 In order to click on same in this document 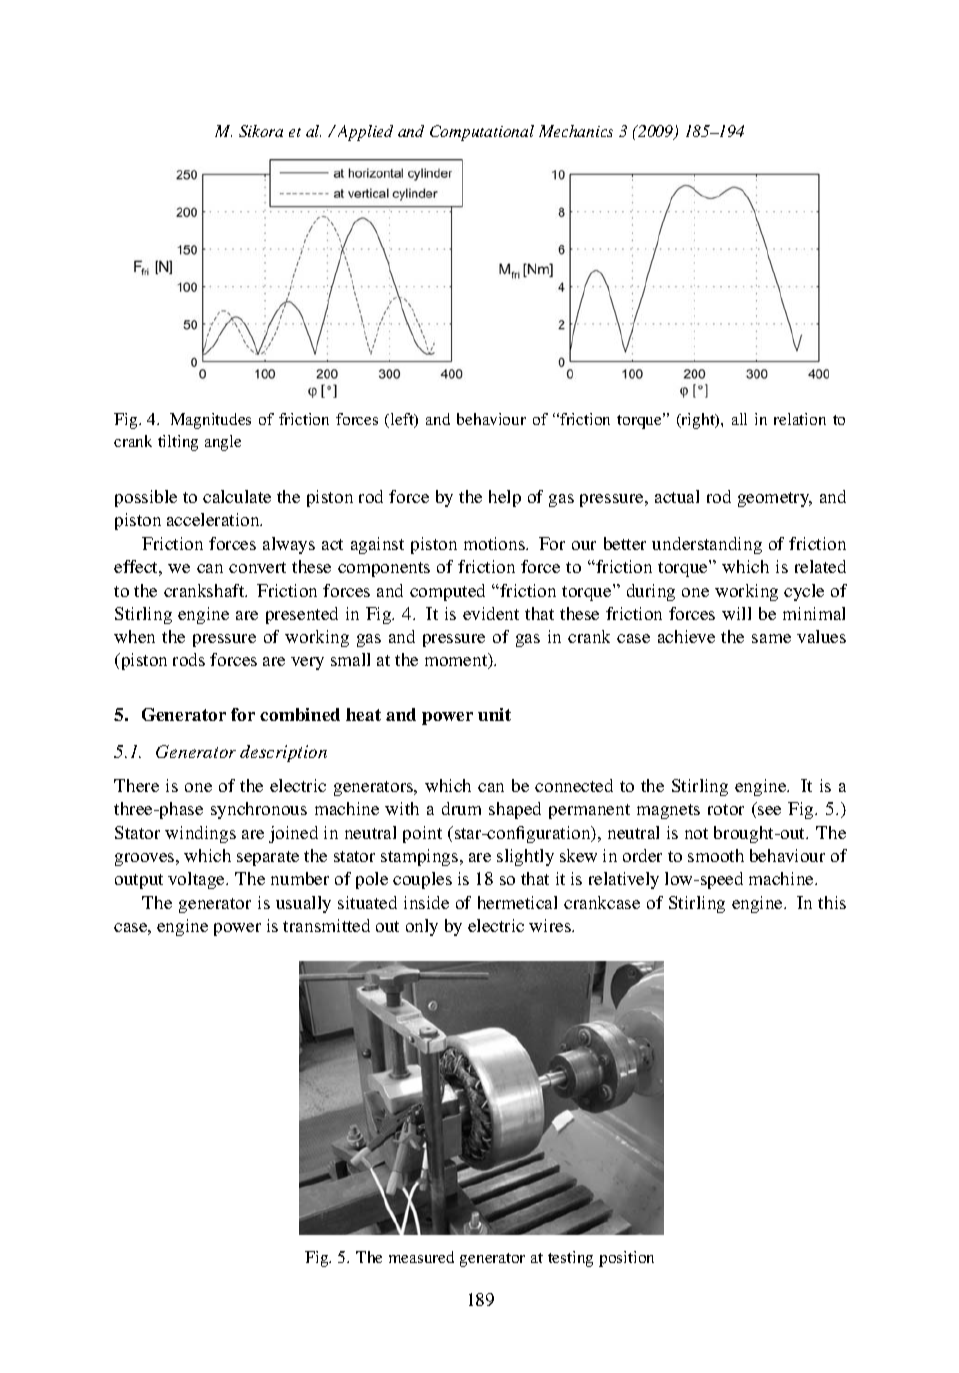, I will do `click(771, 638)`.
